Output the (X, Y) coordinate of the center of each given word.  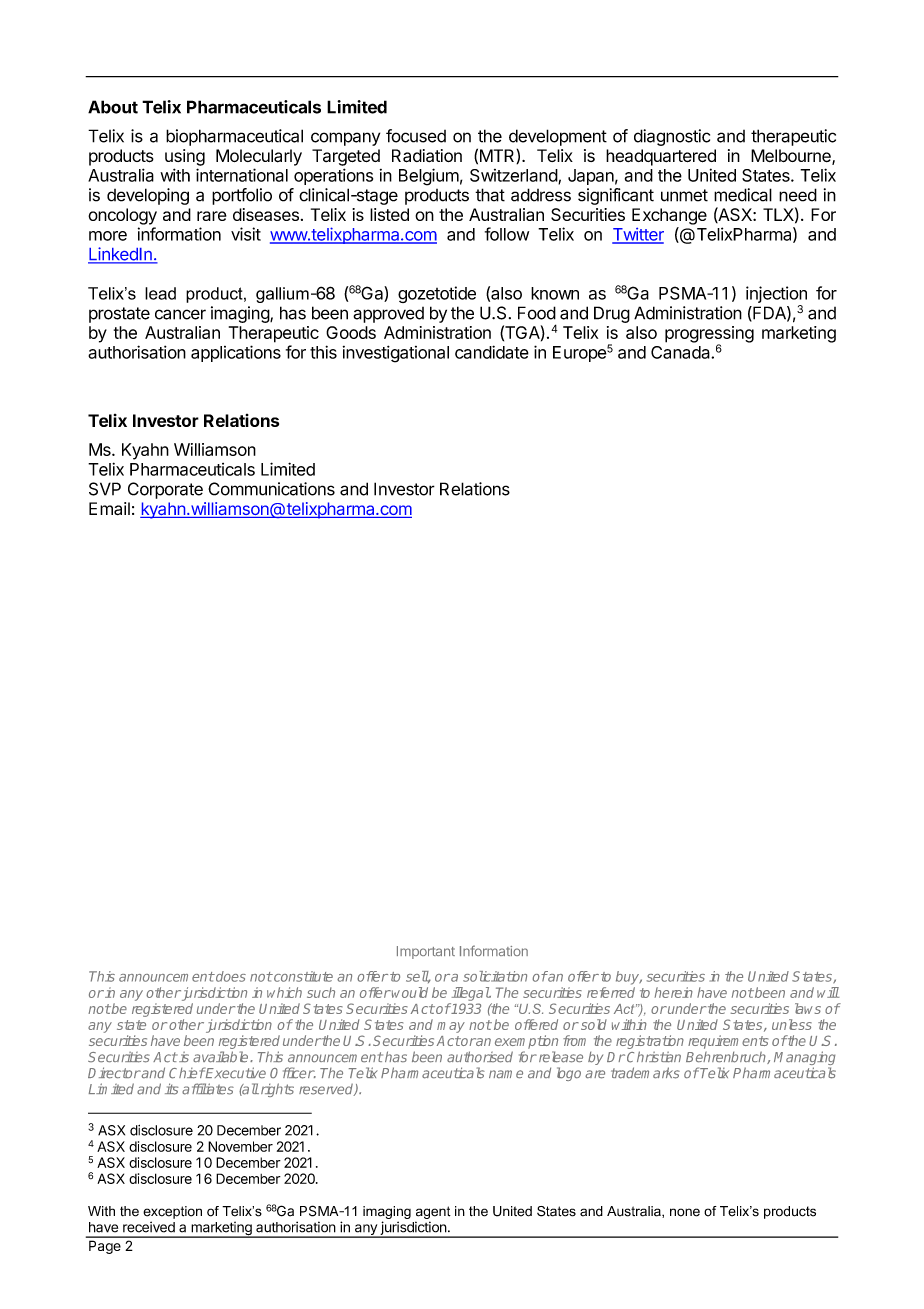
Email (109, 508)
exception (172, 1212)
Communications (271, 489)
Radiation (427, 156)
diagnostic (672, 137)
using (185, 157)
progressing (709, 335)
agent (433, 1212)
